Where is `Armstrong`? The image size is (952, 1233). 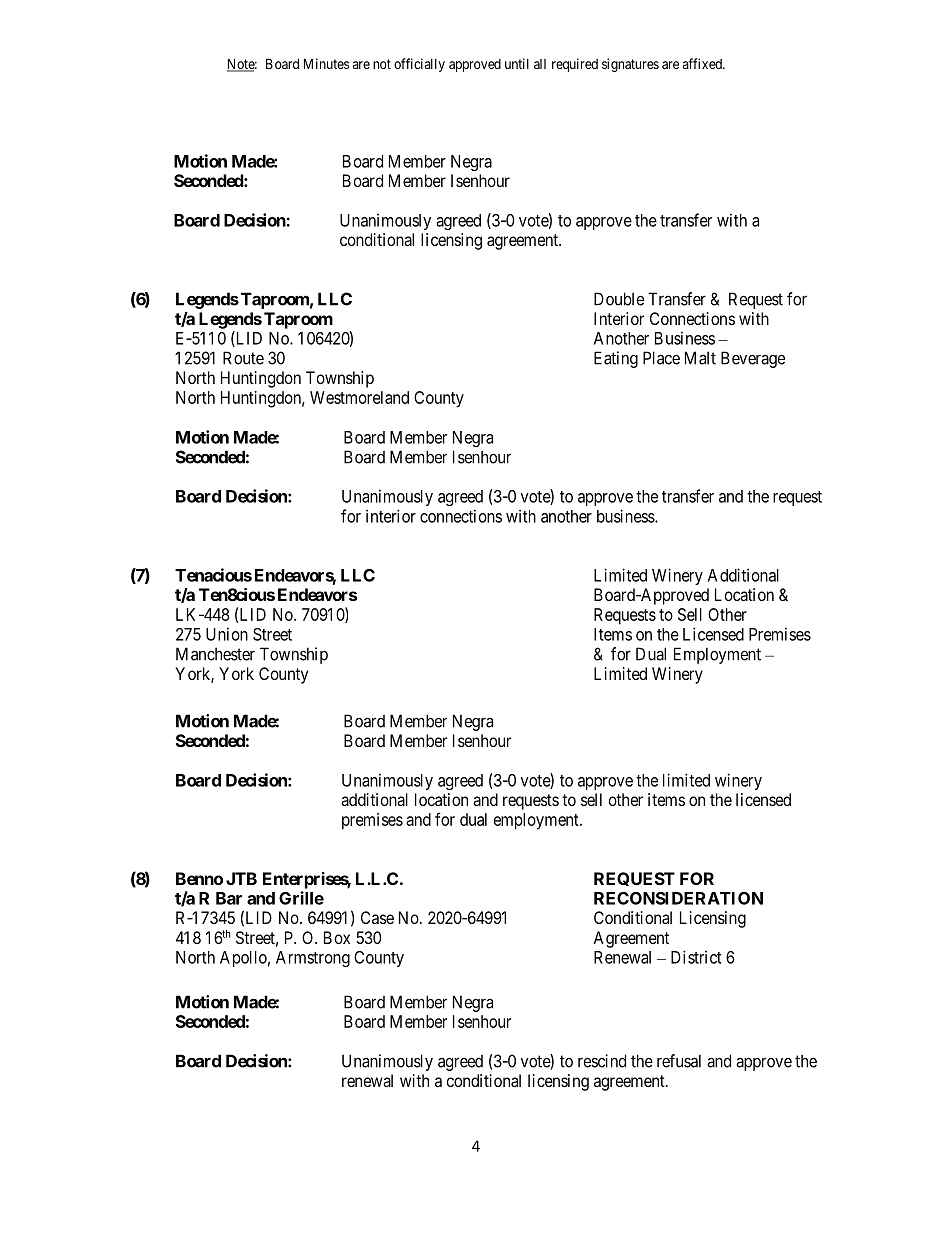 Armstrong is located at coordinates (313, 959).
